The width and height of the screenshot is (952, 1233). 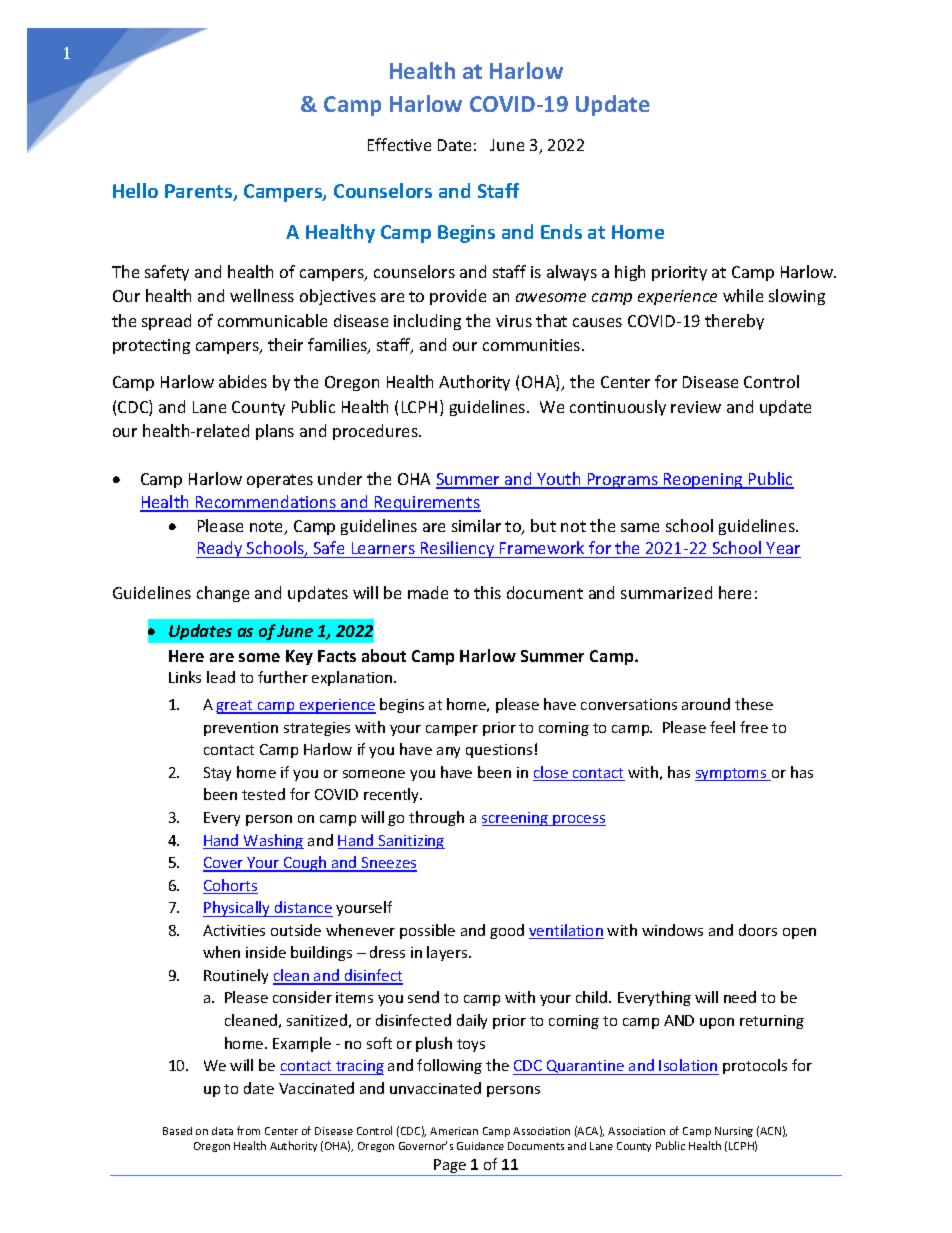 I want to click on doors, so click(x=758, y=930).
